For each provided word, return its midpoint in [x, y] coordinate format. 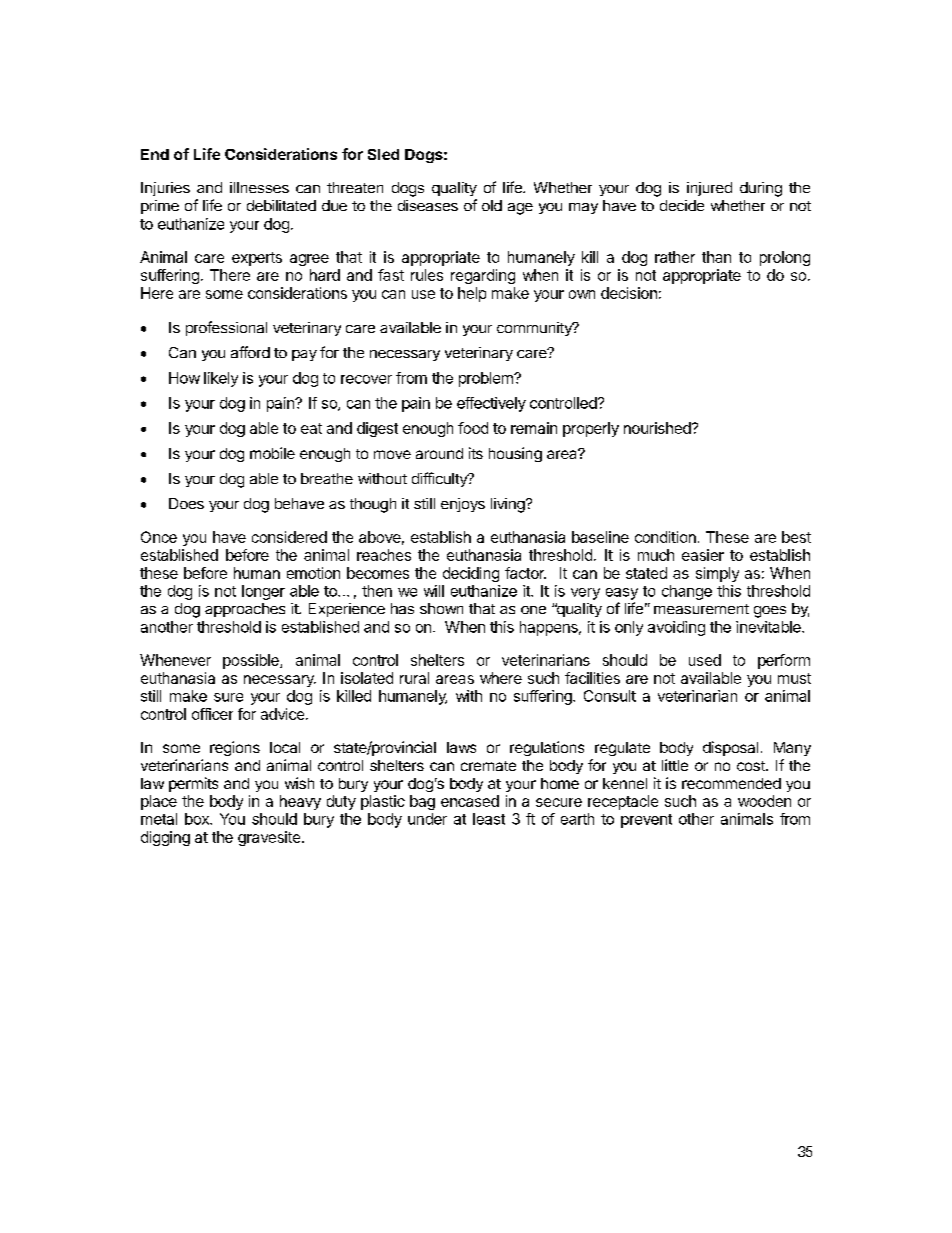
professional [226, 328]
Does [186, 503]
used [705, 660]
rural [414, 678]
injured [709, 189]
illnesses [259, 187]
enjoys [463, 505]
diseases [428, 205]
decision [629, 293]
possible [252, 661]
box [198, 819]
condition [665, 537]
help [472, 294]
